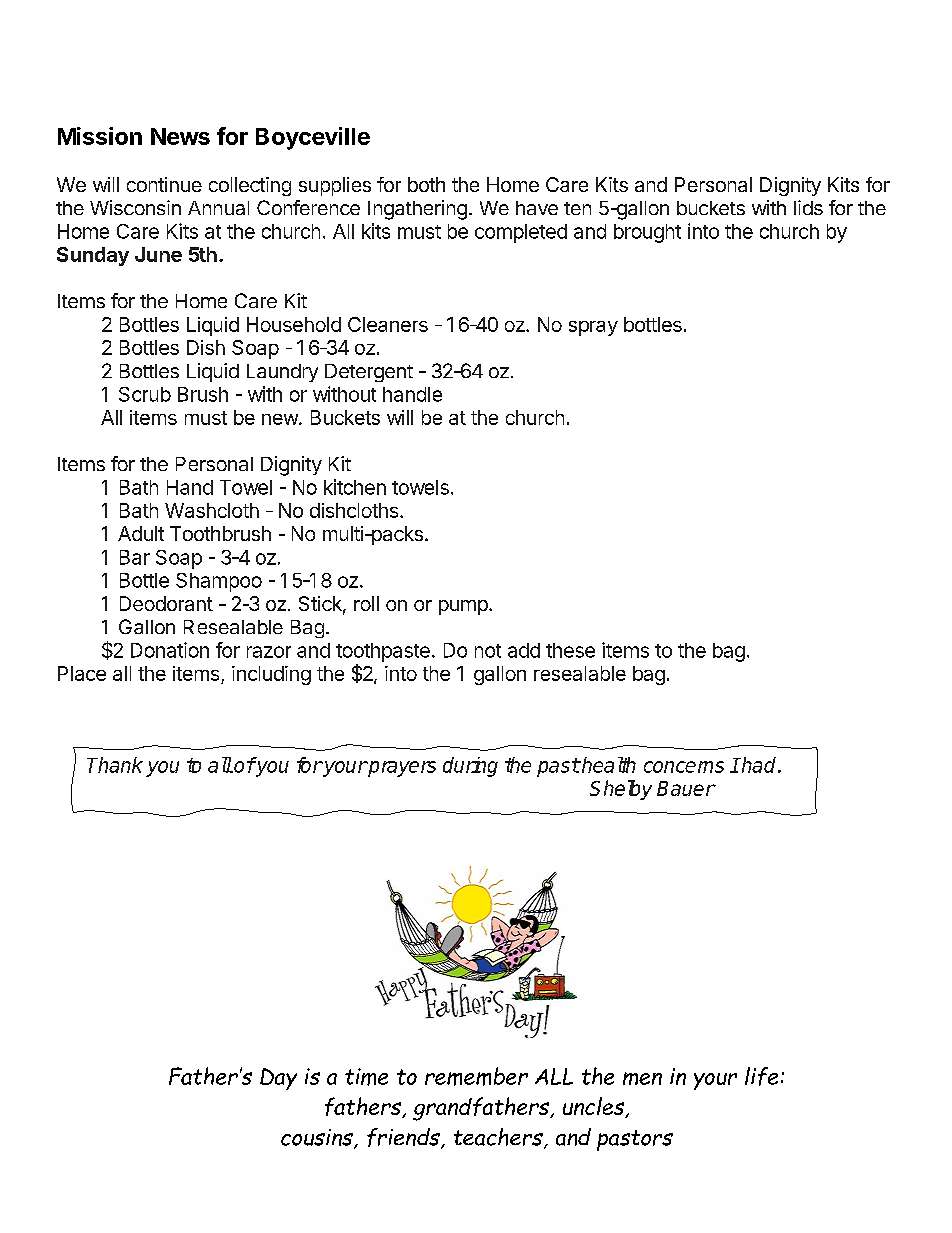  What do you see at coordinates (318, 1138) in the image?
I see `cousins` at bounding box center [318, 1138].
